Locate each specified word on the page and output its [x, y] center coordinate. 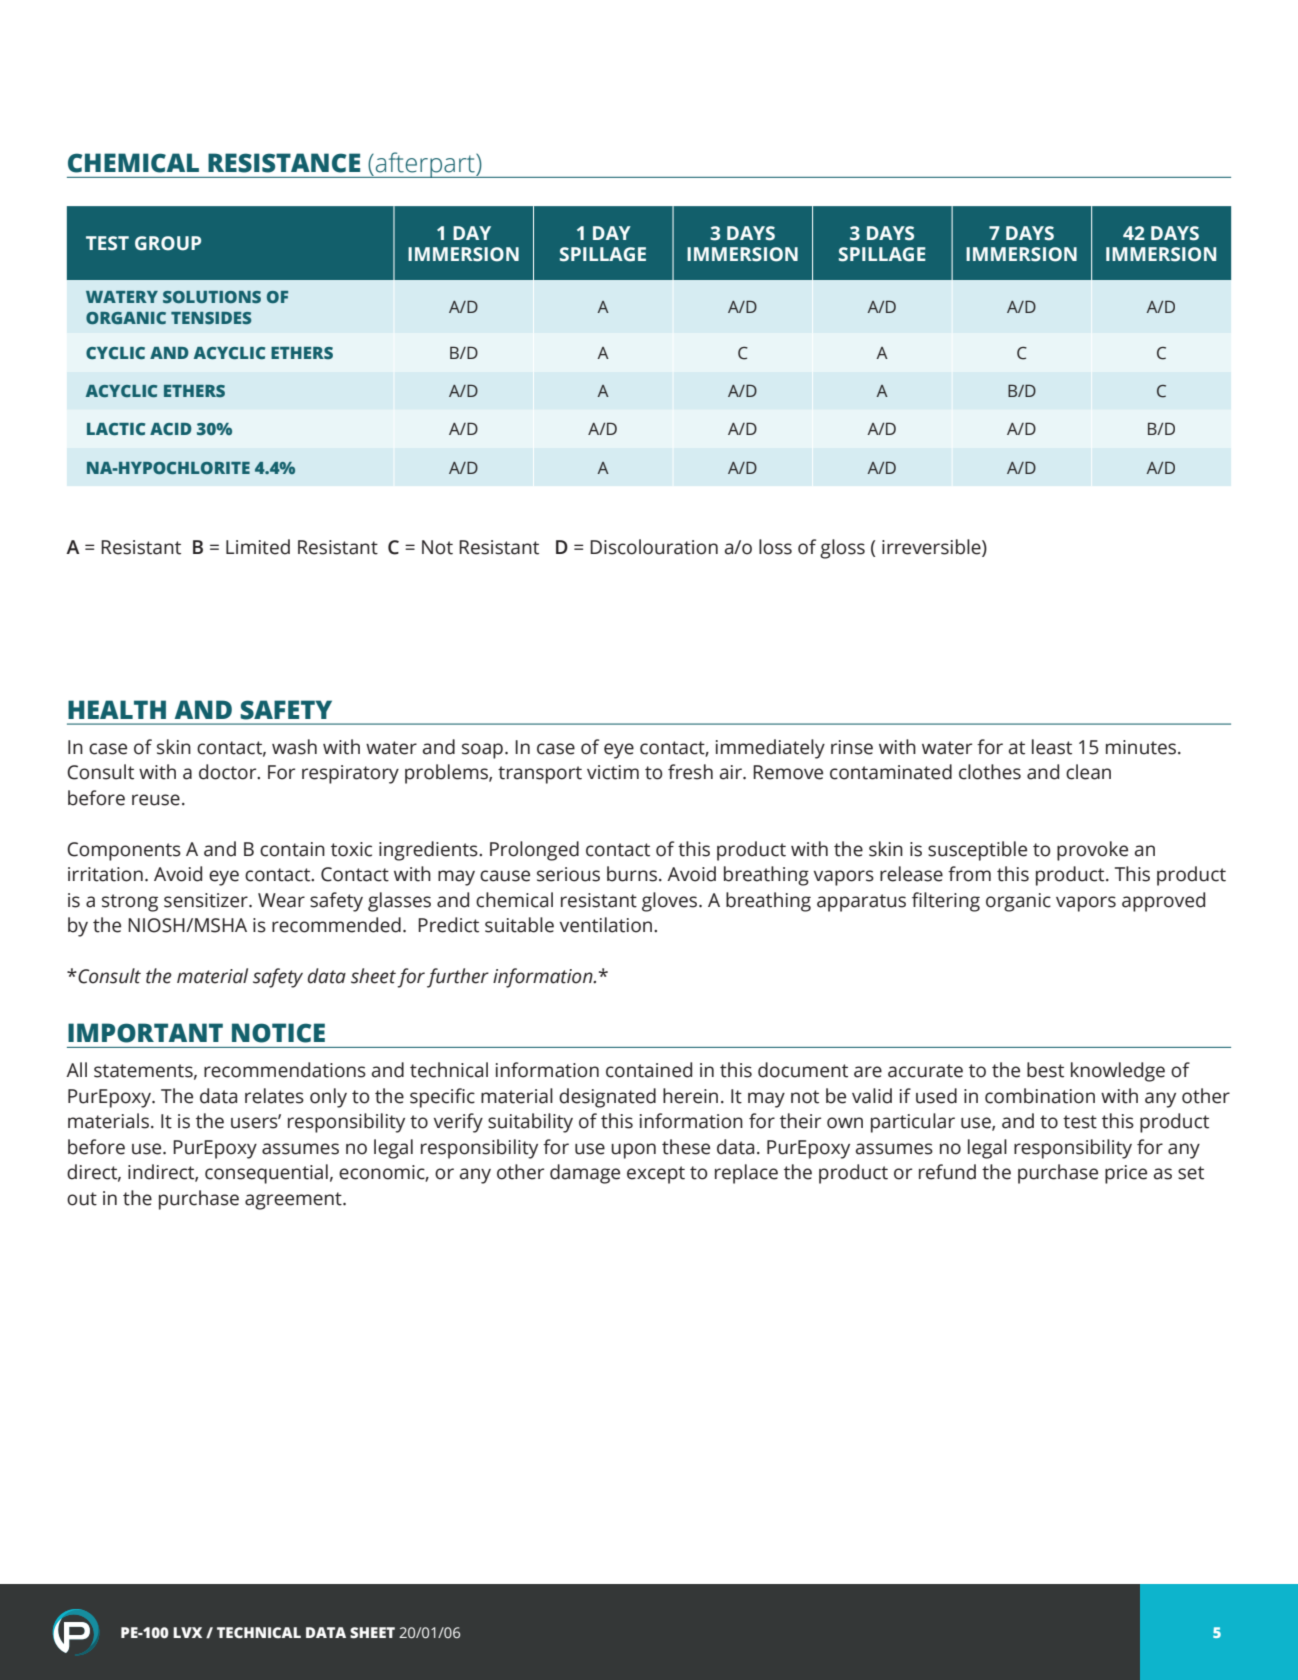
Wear [281, 900]
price [1126, 1174]
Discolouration [654, 547]
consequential [266, 1174]
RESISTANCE [284, 163]
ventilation [607, 925]
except [656, 1175]
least [1052, 747]
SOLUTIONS [212, 297]
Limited [258, 547]
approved [1163, 902]
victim [613, 772]
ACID [171, 429]
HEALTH [117, 709]
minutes [1142, 747]
